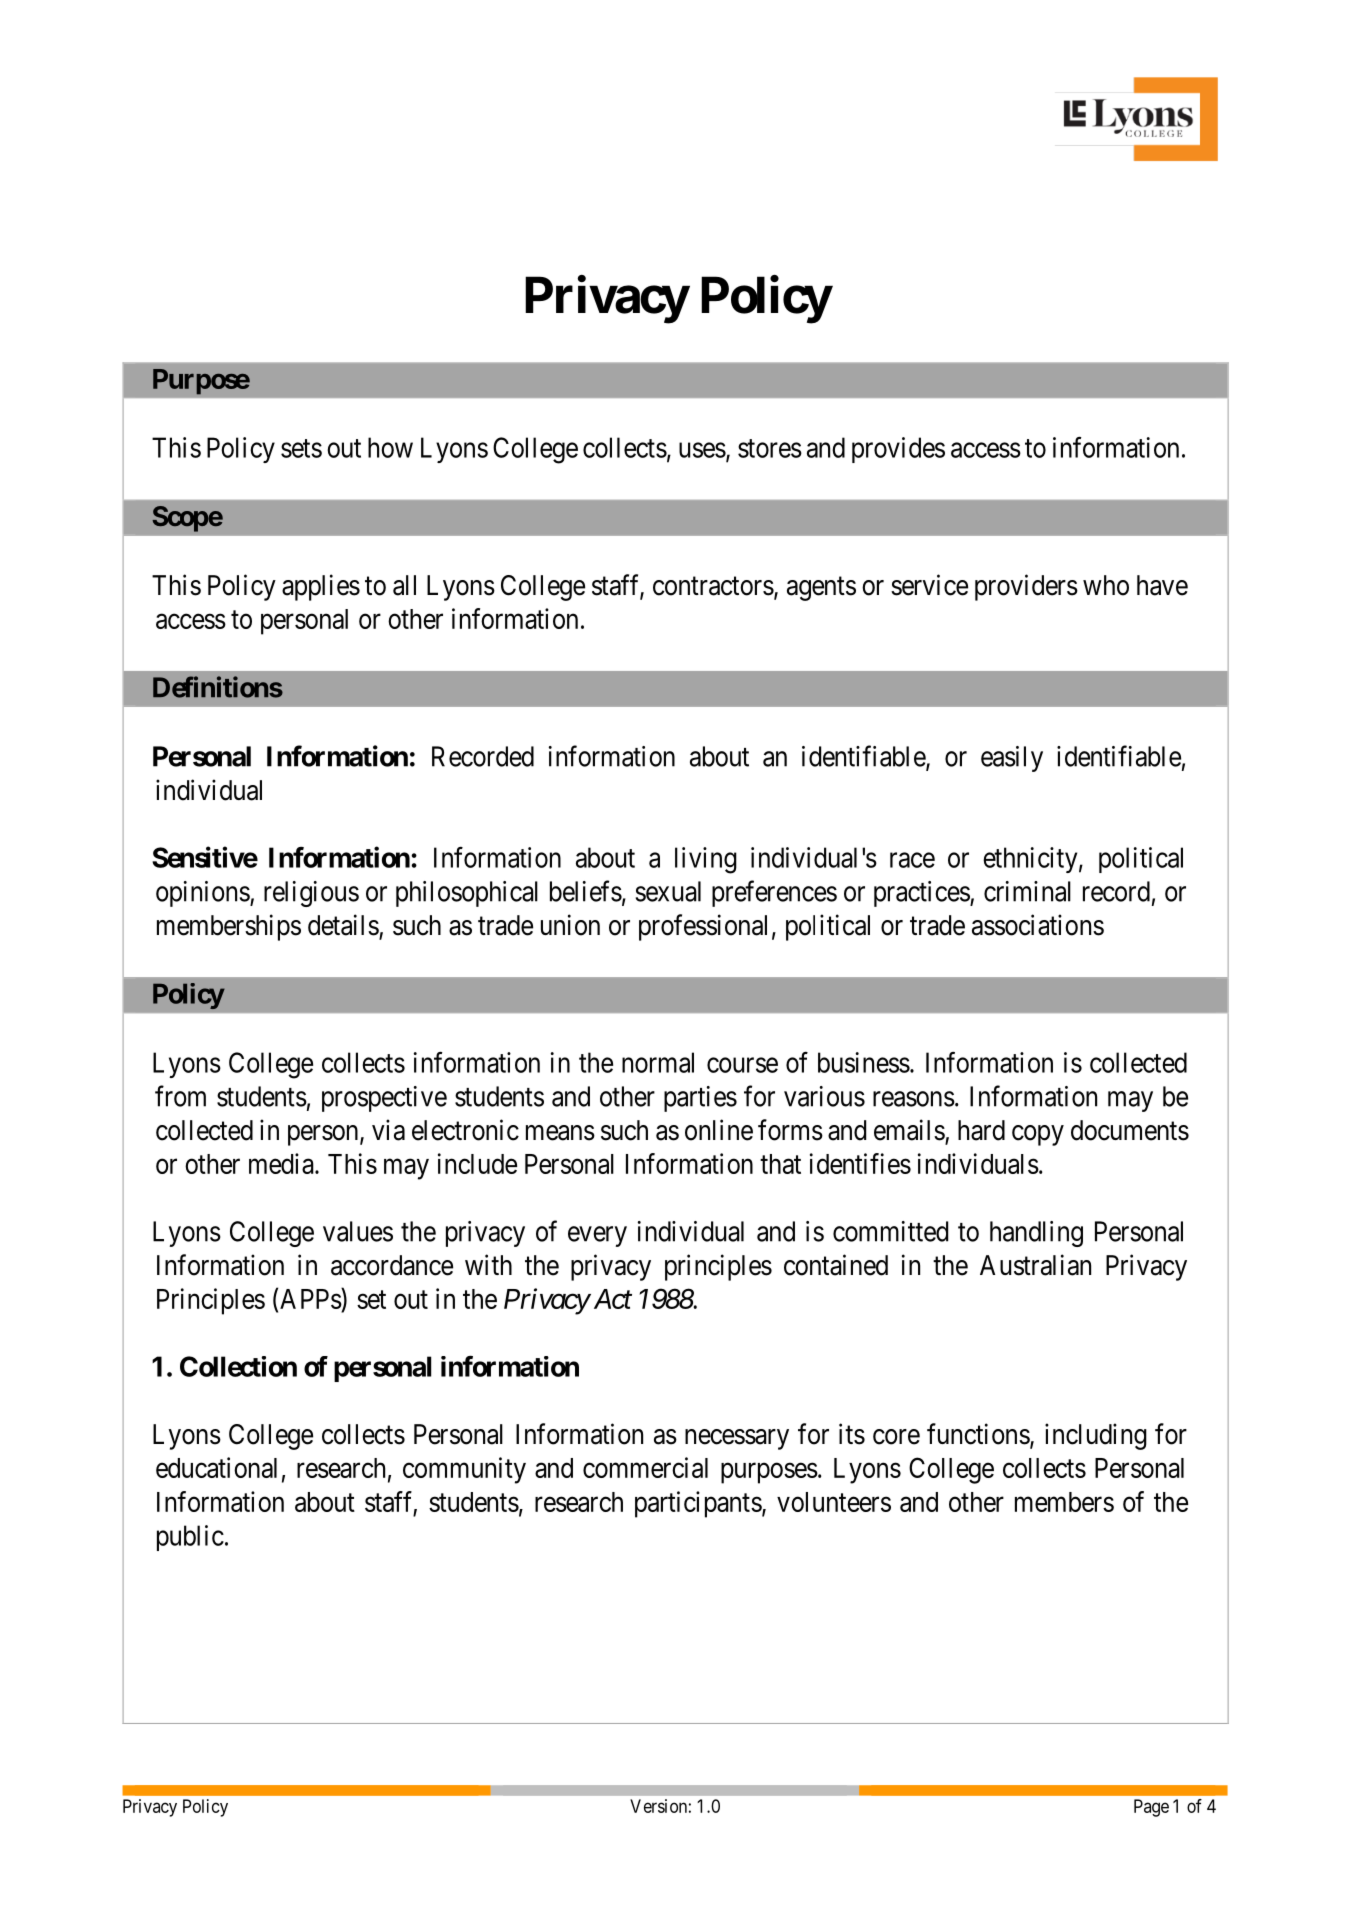 Image resolution: width=1351 pixels, height=1910 pixels. Describe the element at coordinates (645, 1467) in the screenshot. I see `commercial` at that location.
